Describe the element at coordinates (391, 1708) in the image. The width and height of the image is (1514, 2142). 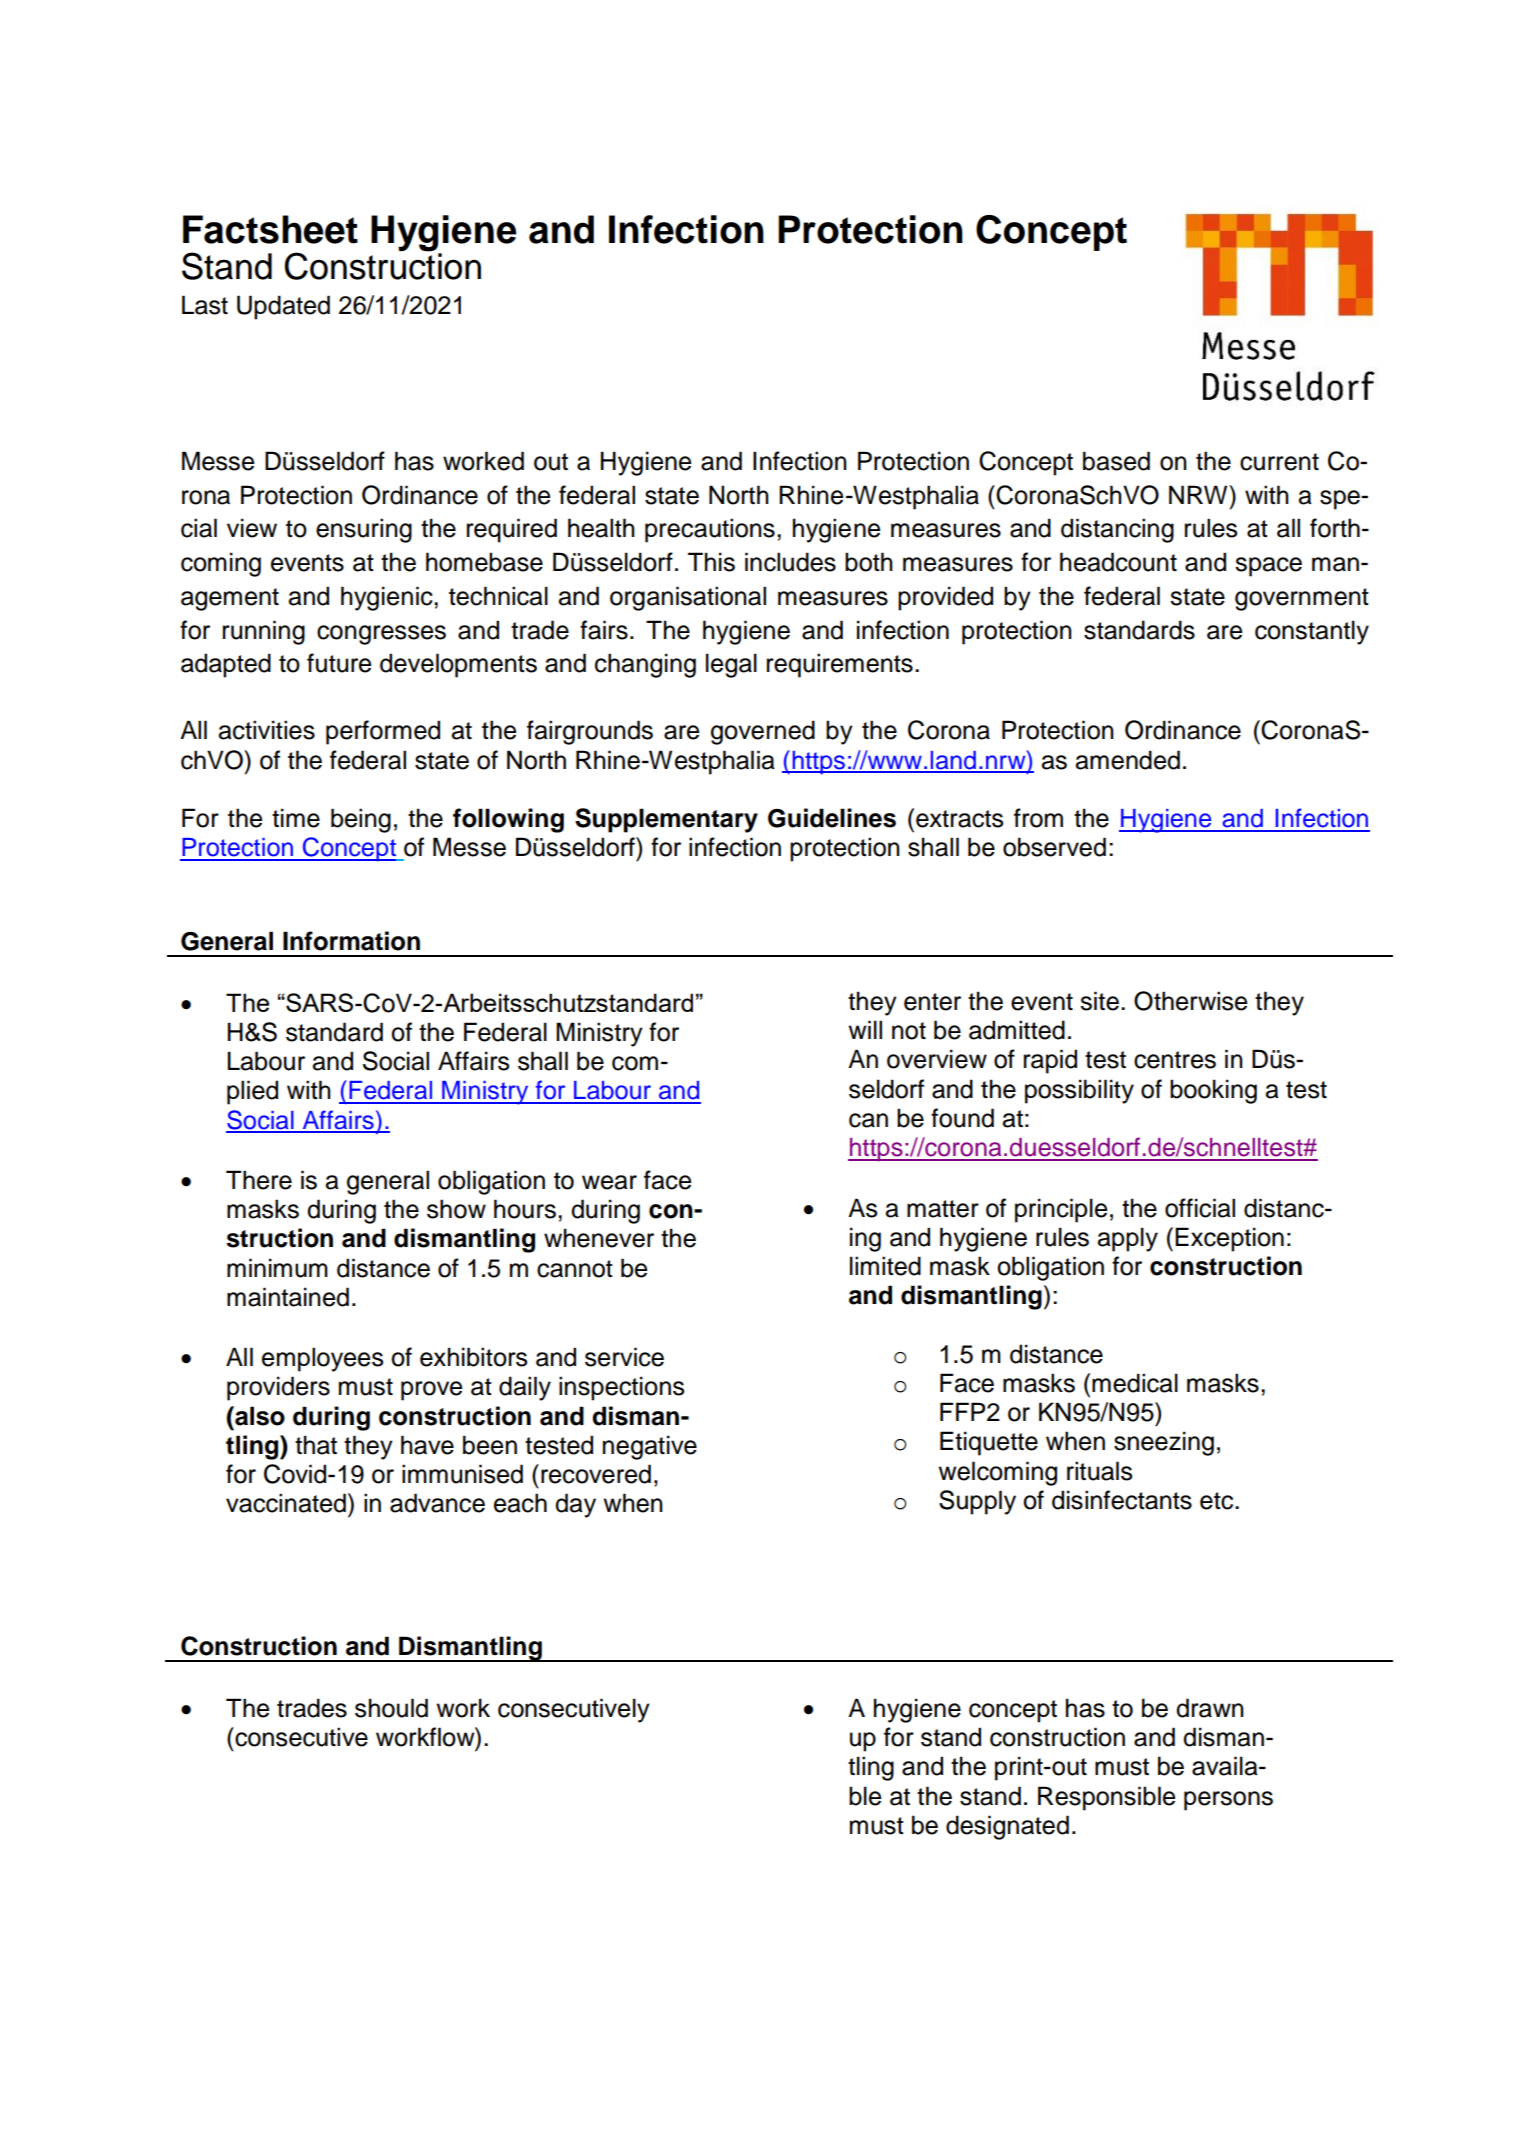
I see `should` at that location.
